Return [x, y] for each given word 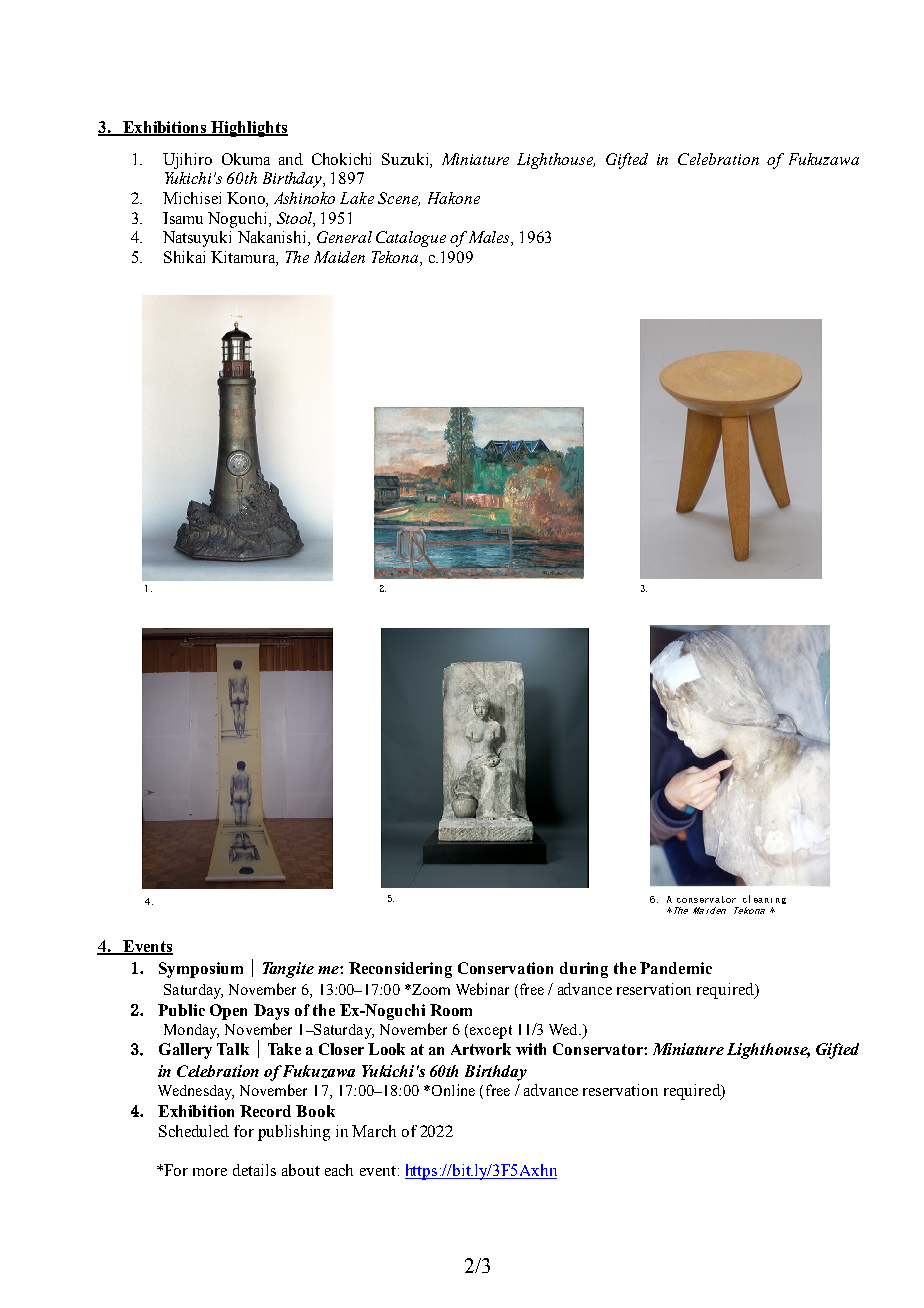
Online [452, 1090]
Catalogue [411, 239]
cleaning [764, 899]
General [344, 237]
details [254, 1170]
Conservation [505, 968]
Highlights [248, 129]
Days [271, 1012]
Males [490, 238]
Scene [399, 199]
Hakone [454, 198]
